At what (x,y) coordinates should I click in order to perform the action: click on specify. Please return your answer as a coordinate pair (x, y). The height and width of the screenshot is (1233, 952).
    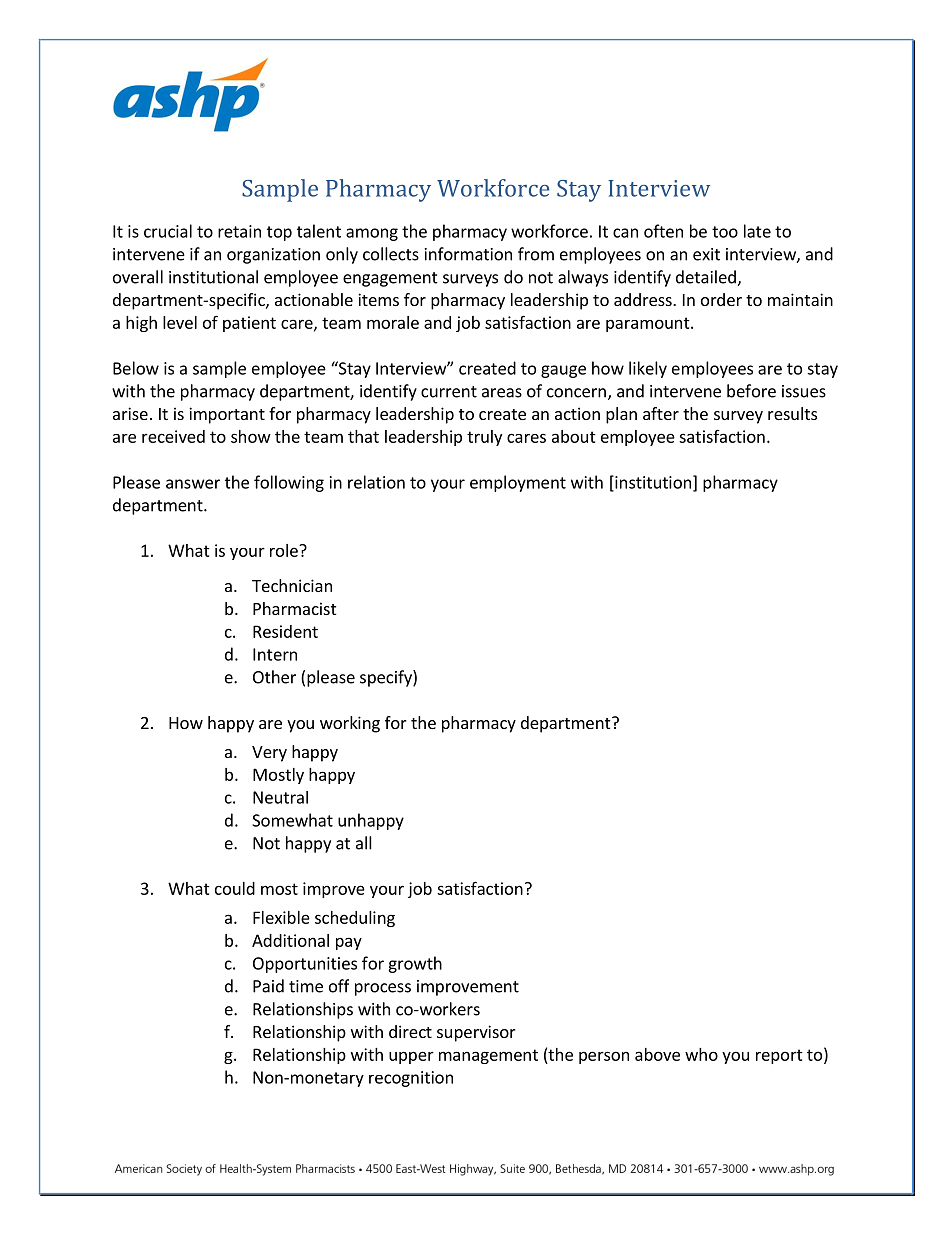
    Looking at the image, I should click on (387, 678).
